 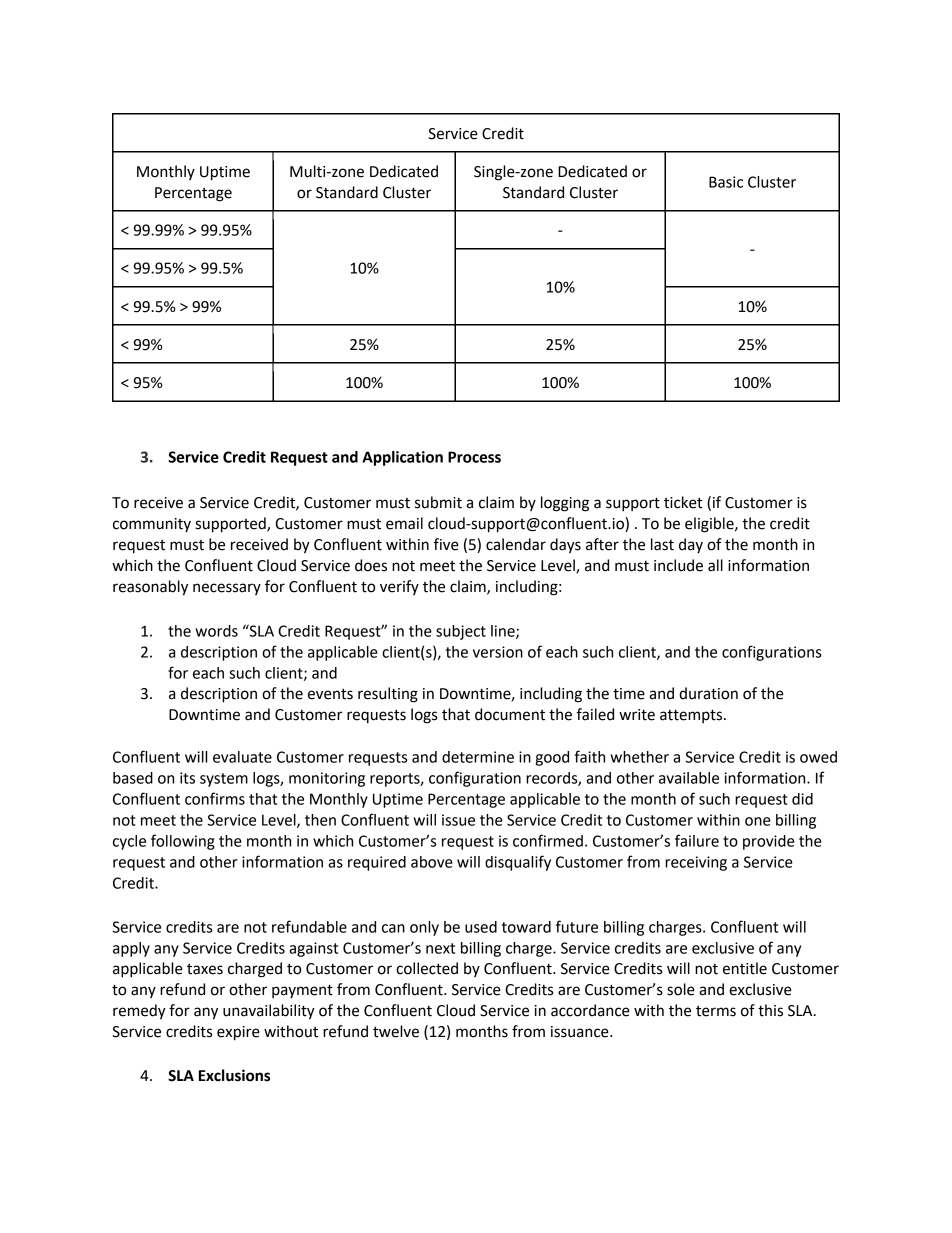 I want to click on Application, so click(x=402, y=458).
